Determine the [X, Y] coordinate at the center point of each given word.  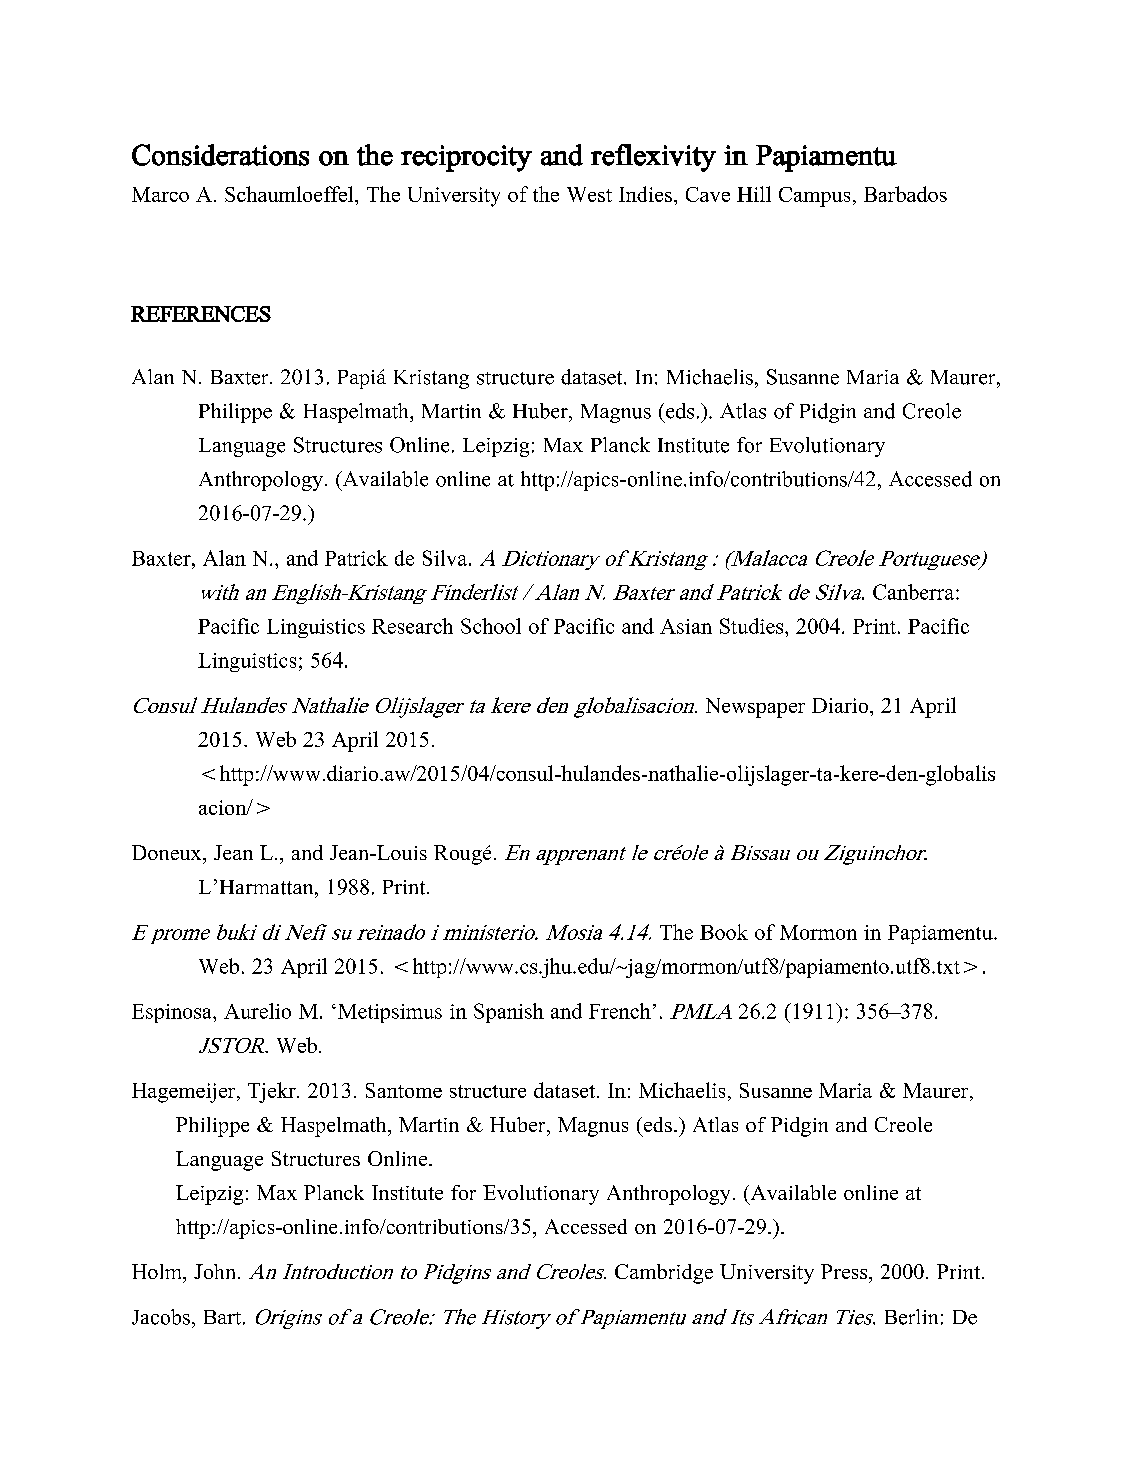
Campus [814, 197]
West [589, 194]
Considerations [220, 155]
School [491, 626]
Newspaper [755, 708]
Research [412, 626]
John [216, 1271]
